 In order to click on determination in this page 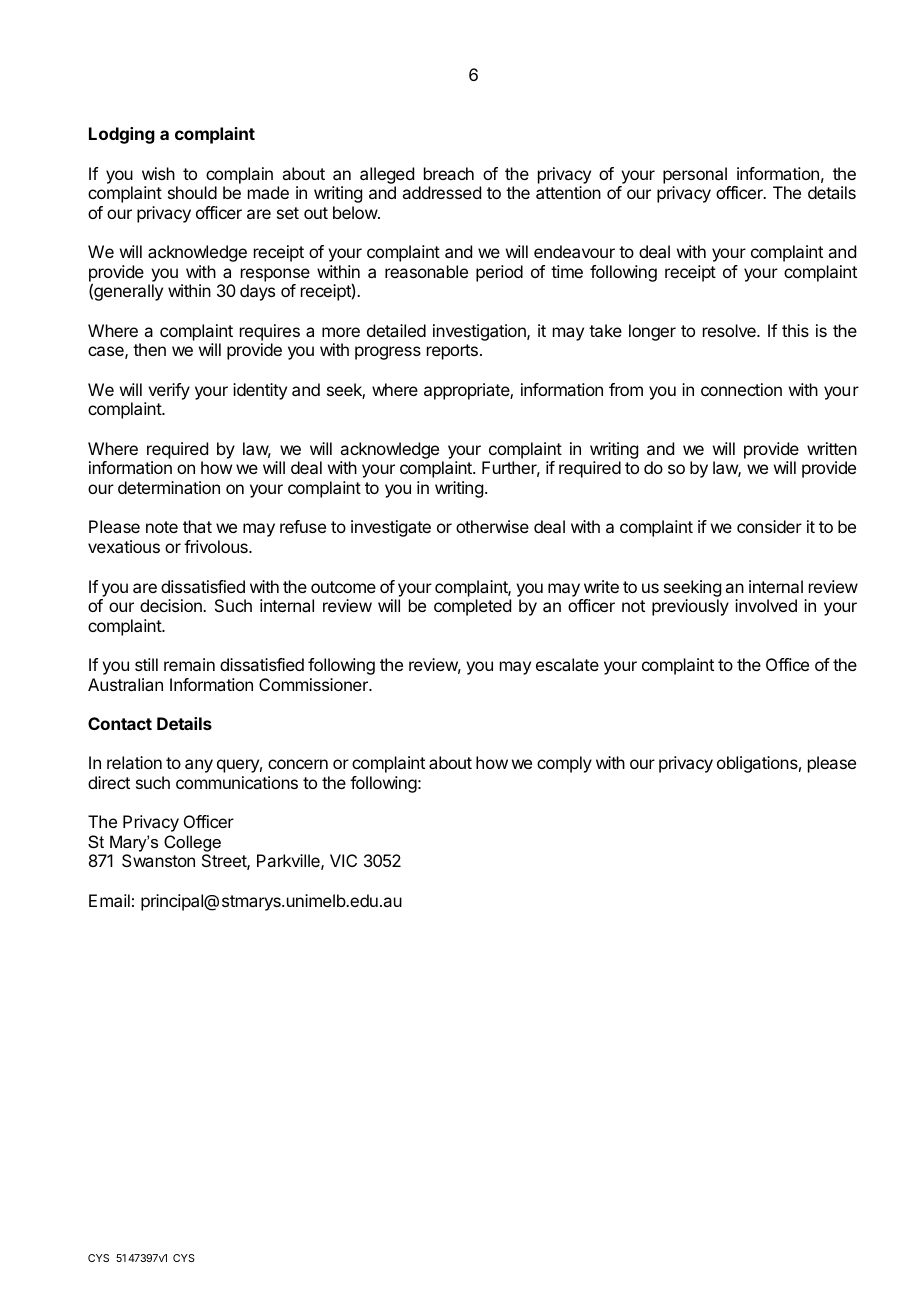, I will do `click(169, 487)`.
